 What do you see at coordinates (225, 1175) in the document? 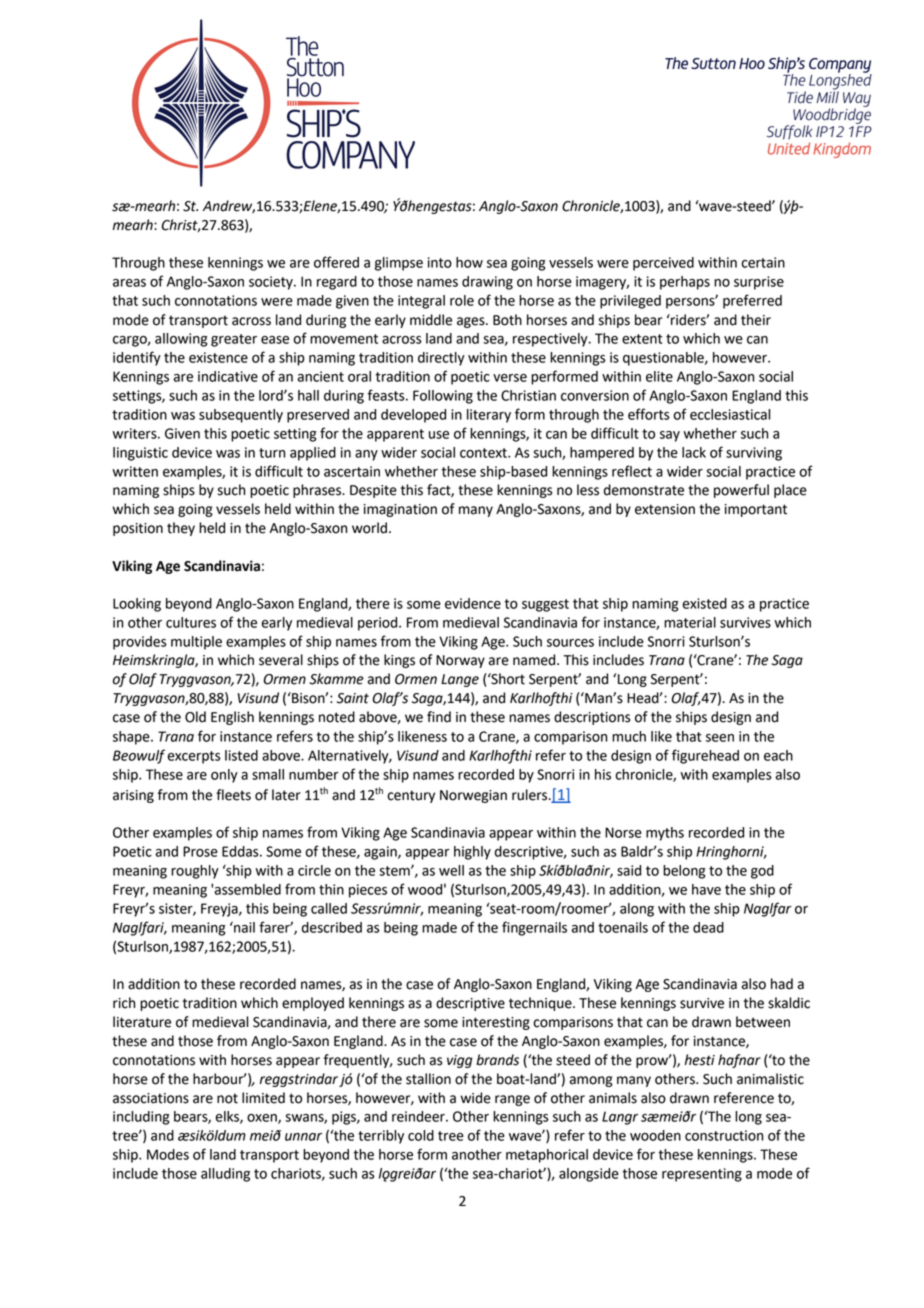
I see `alluding` at bounding box center [225, 1175].
